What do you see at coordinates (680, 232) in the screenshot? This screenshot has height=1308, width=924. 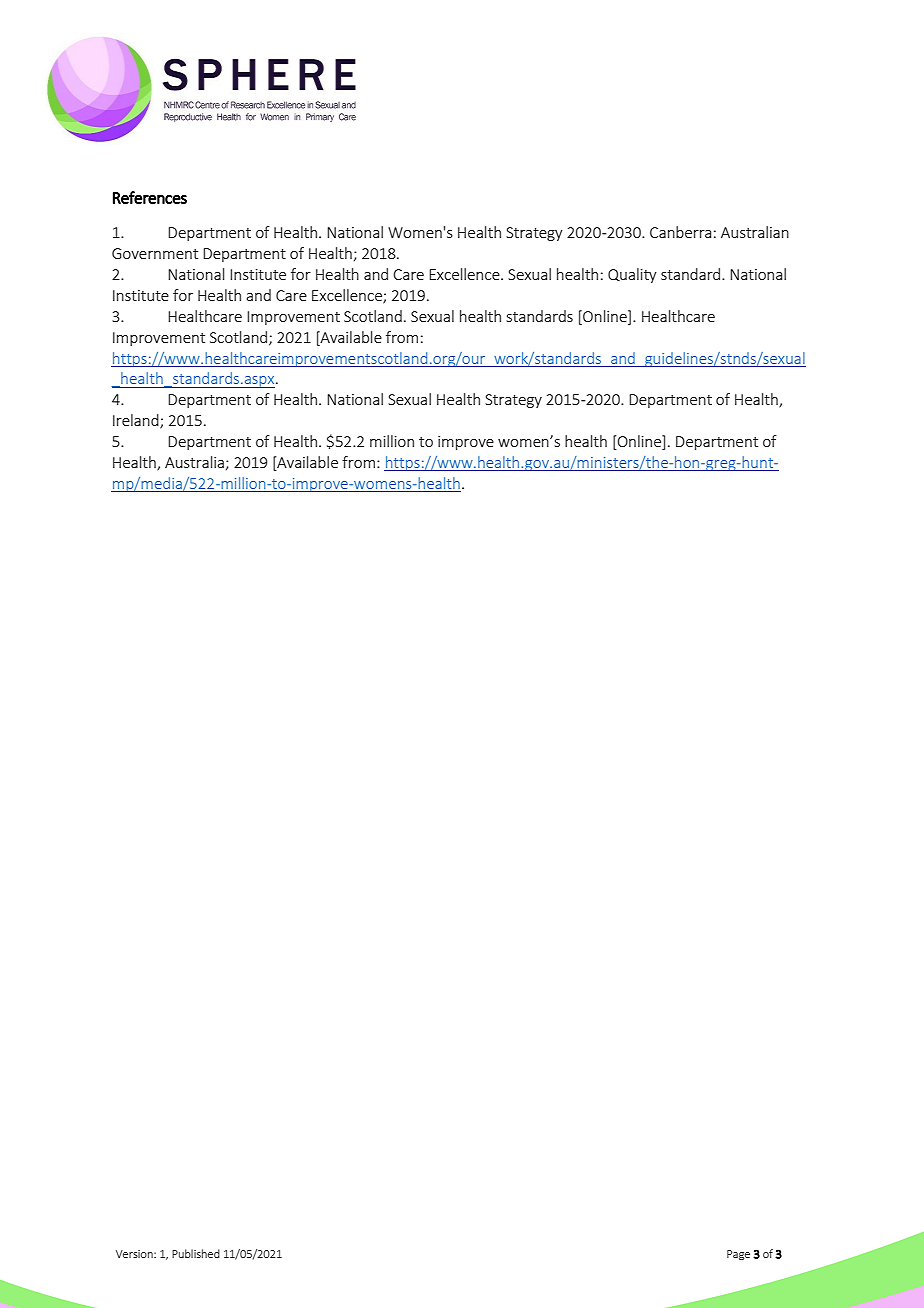 I see `Canberra` at bounding box center [680, 232].
